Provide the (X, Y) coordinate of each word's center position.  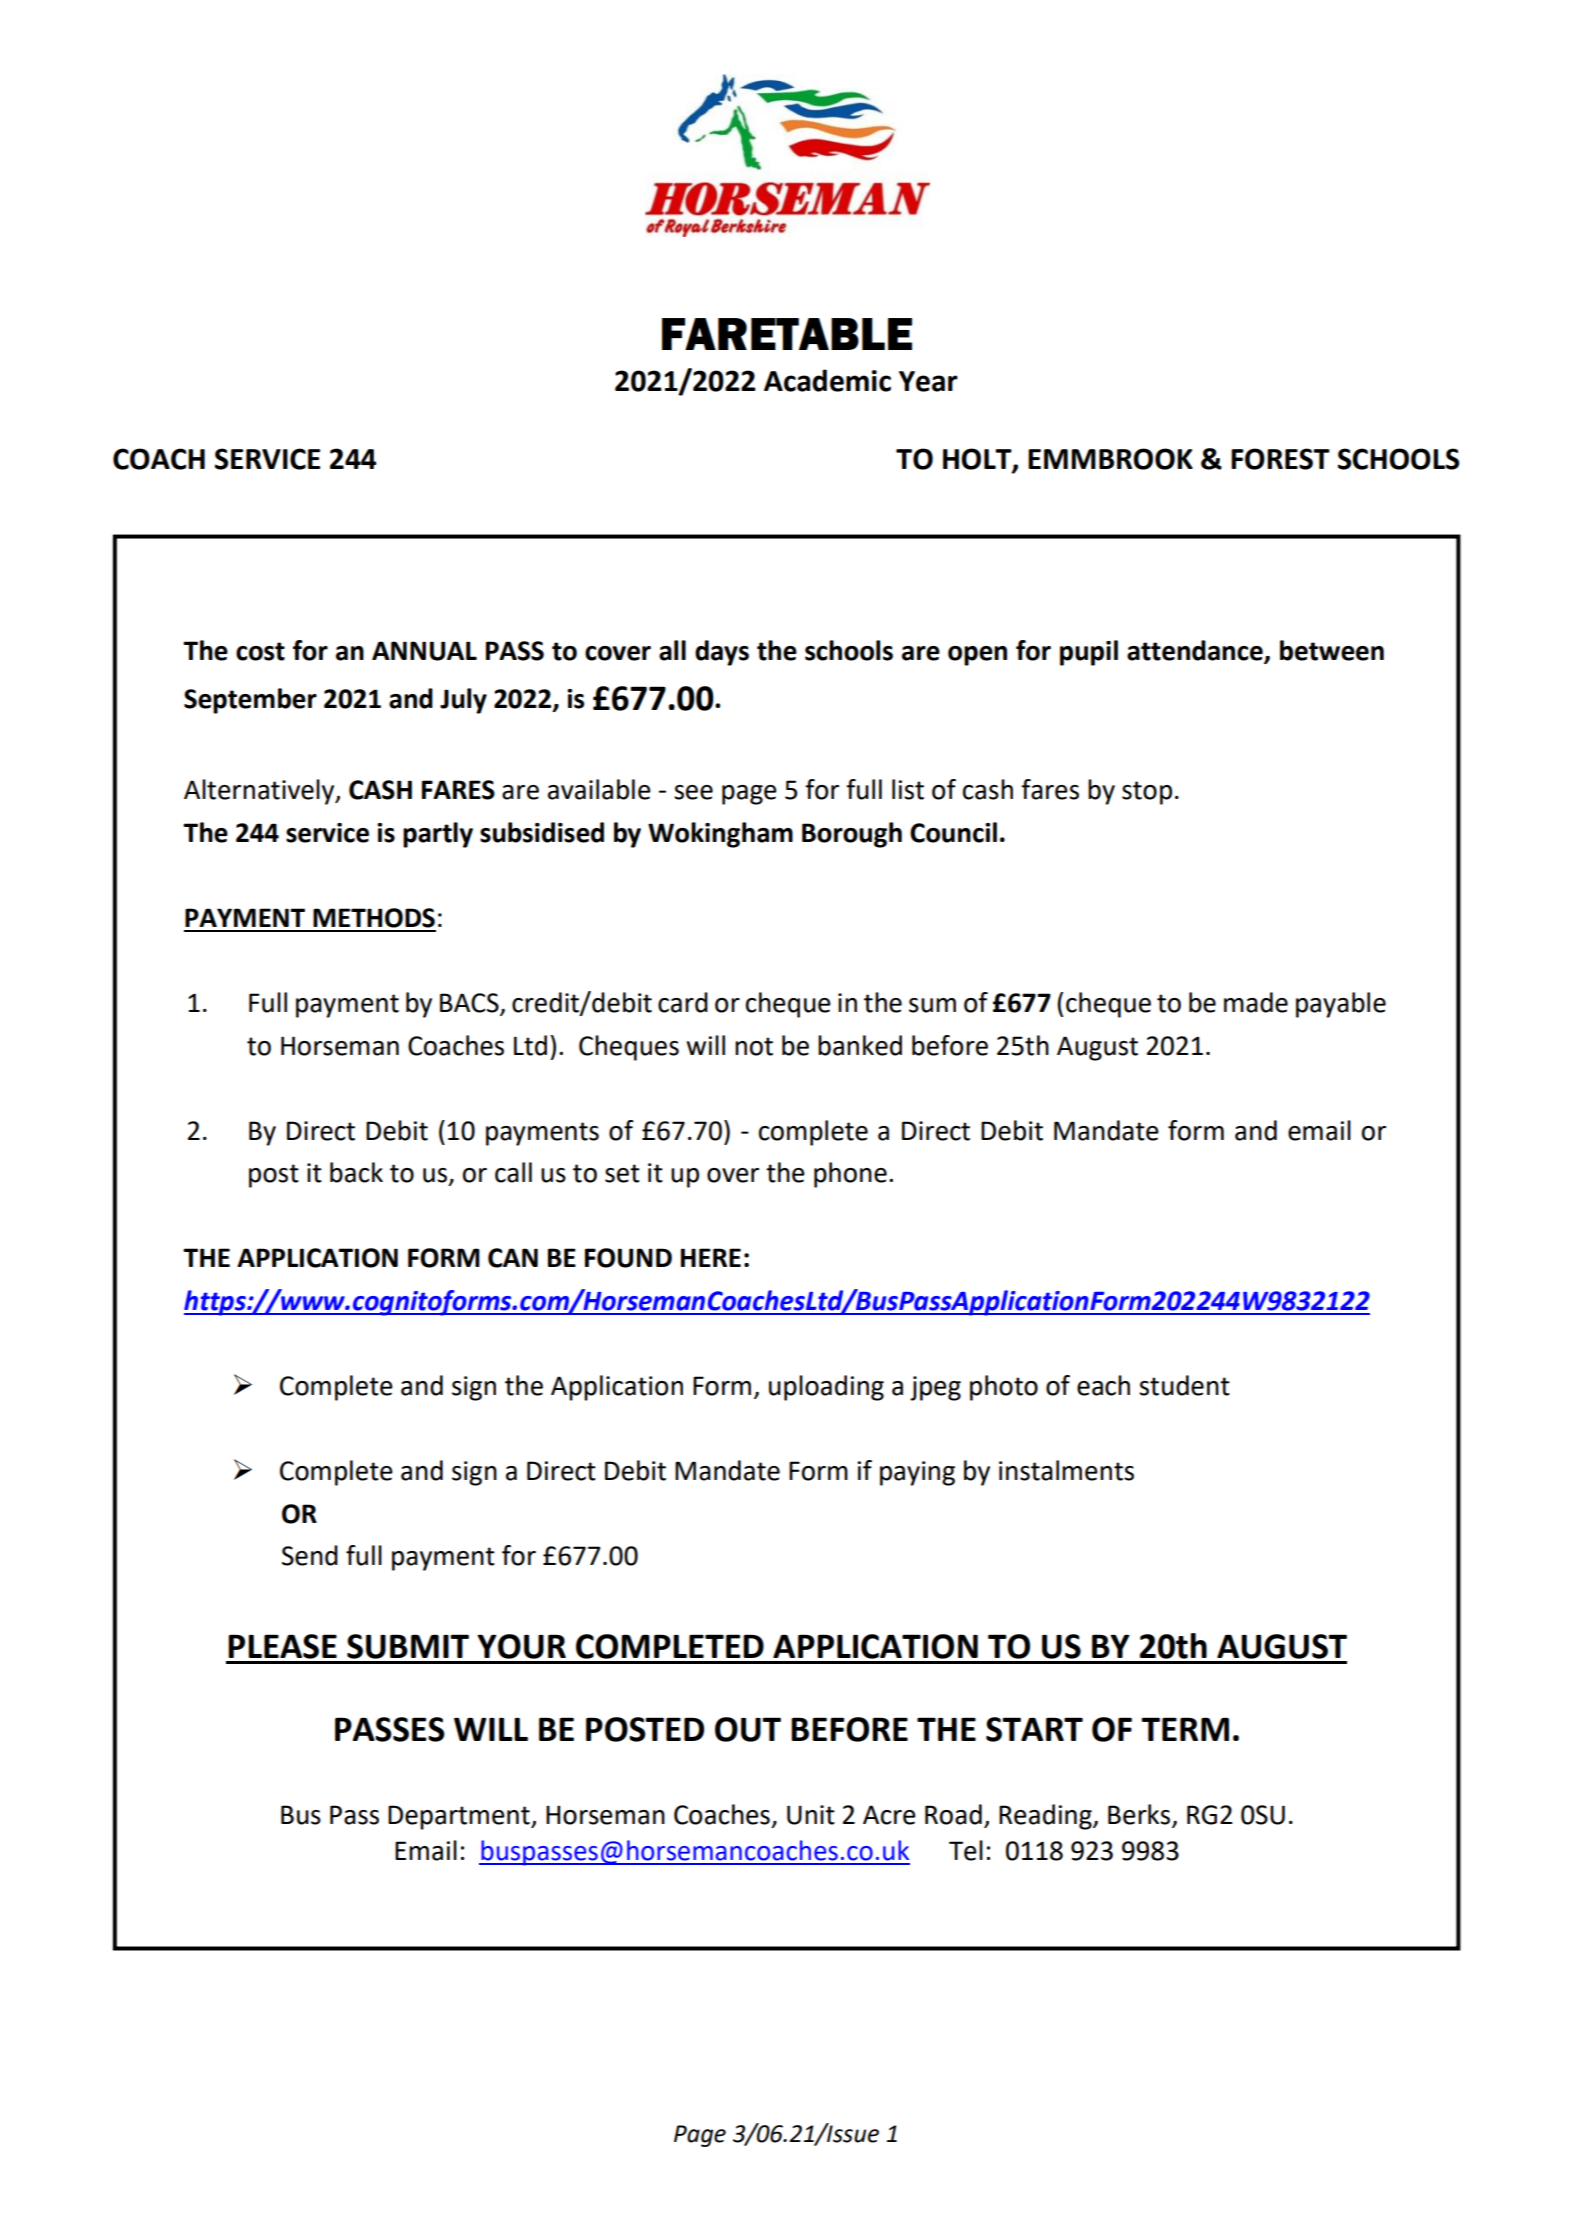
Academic (827, 380)
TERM (1185, 1729)
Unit (811, 1815)
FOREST (1280, 459)
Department (460, 1817)
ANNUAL (424, 651)
